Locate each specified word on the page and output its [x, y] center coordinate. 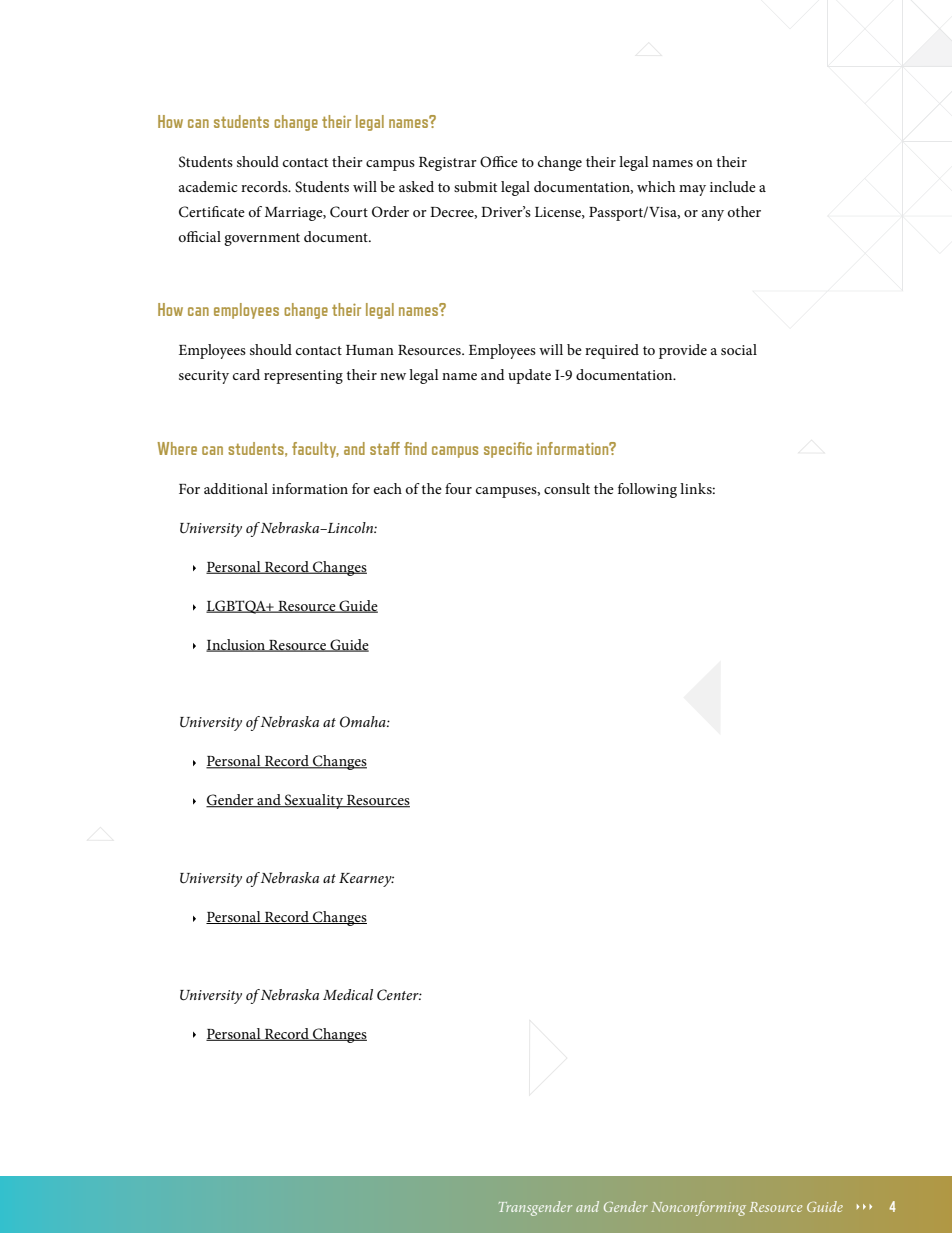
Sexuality [314, 801]
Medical [348, 994]
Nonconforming [698, 1208]
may [692, 190]
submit [475, 186]
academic [208, 186]
